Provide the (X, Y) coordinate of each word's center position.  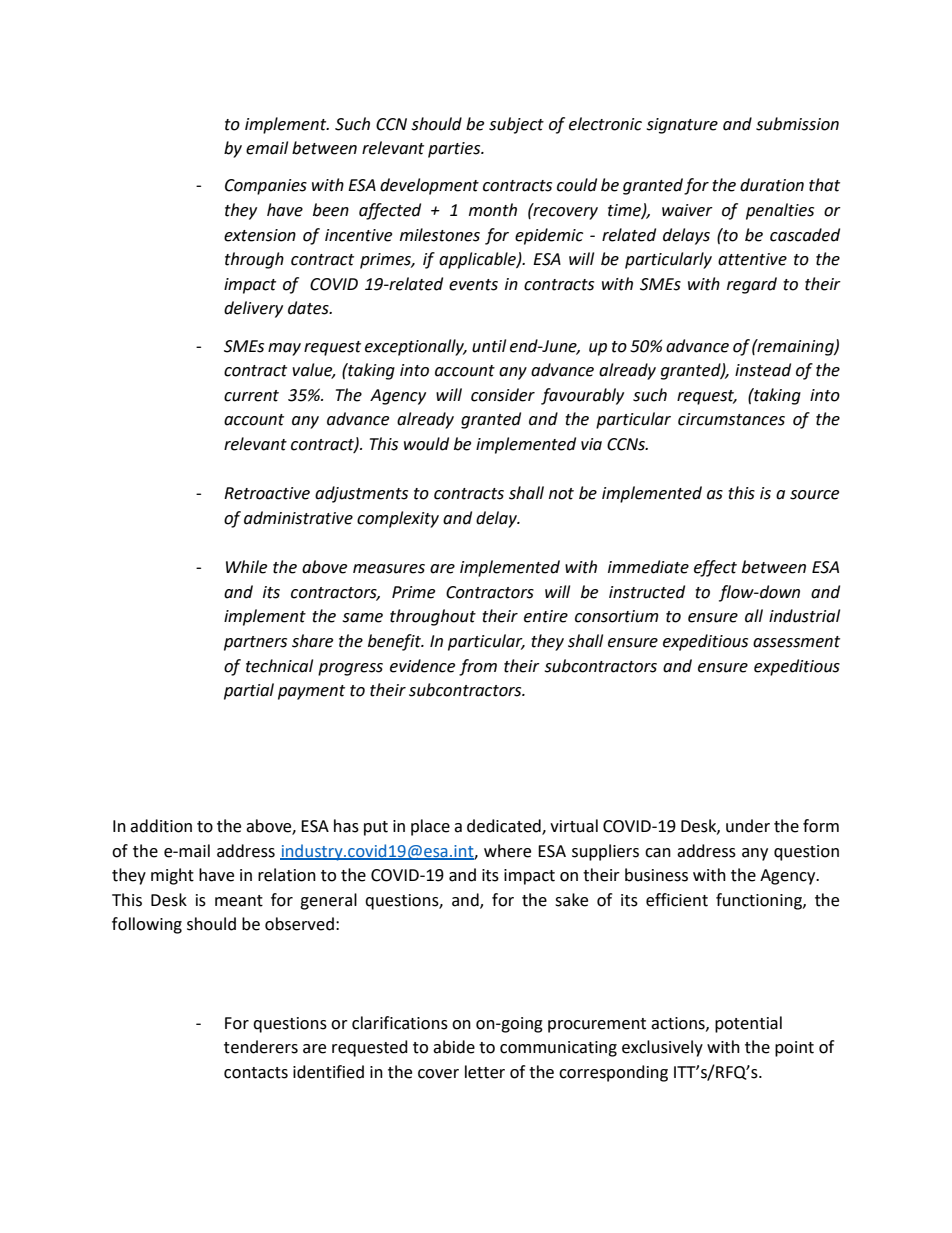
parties (455, 150)
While (246, 567)
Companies (266, 187)
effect (715, 568)
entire (546, 616)
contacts (256, 1073)
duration (772, 185)
